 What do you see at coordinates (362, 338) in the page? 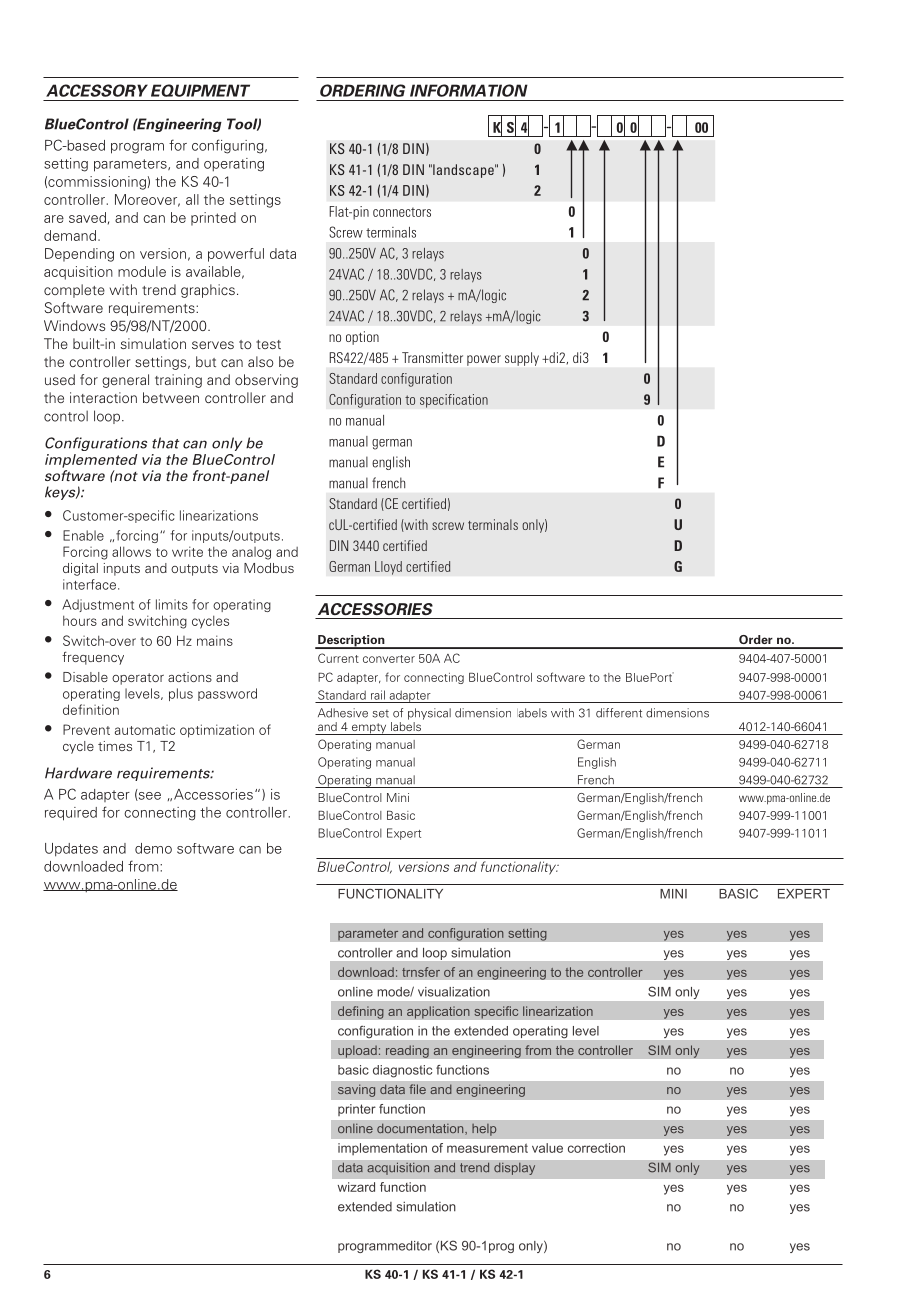
I see `option` at bounding box center [362, 338].
